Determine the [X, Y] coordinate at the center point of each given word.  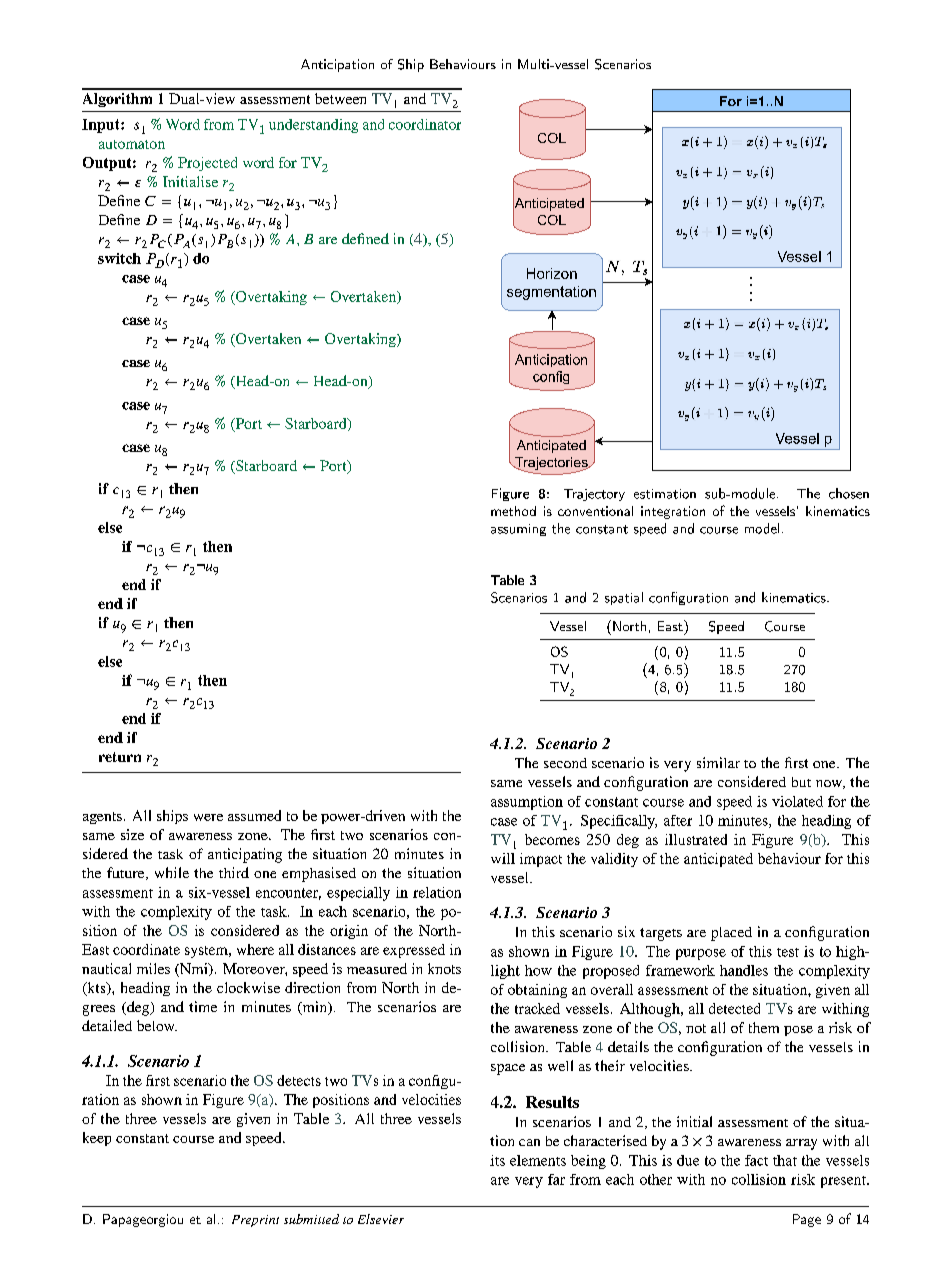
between [340, 98]
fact [756, 1160]
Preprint [255, 1221]
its [497, 1160]
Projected [207, 164]
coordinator [425, 124]
